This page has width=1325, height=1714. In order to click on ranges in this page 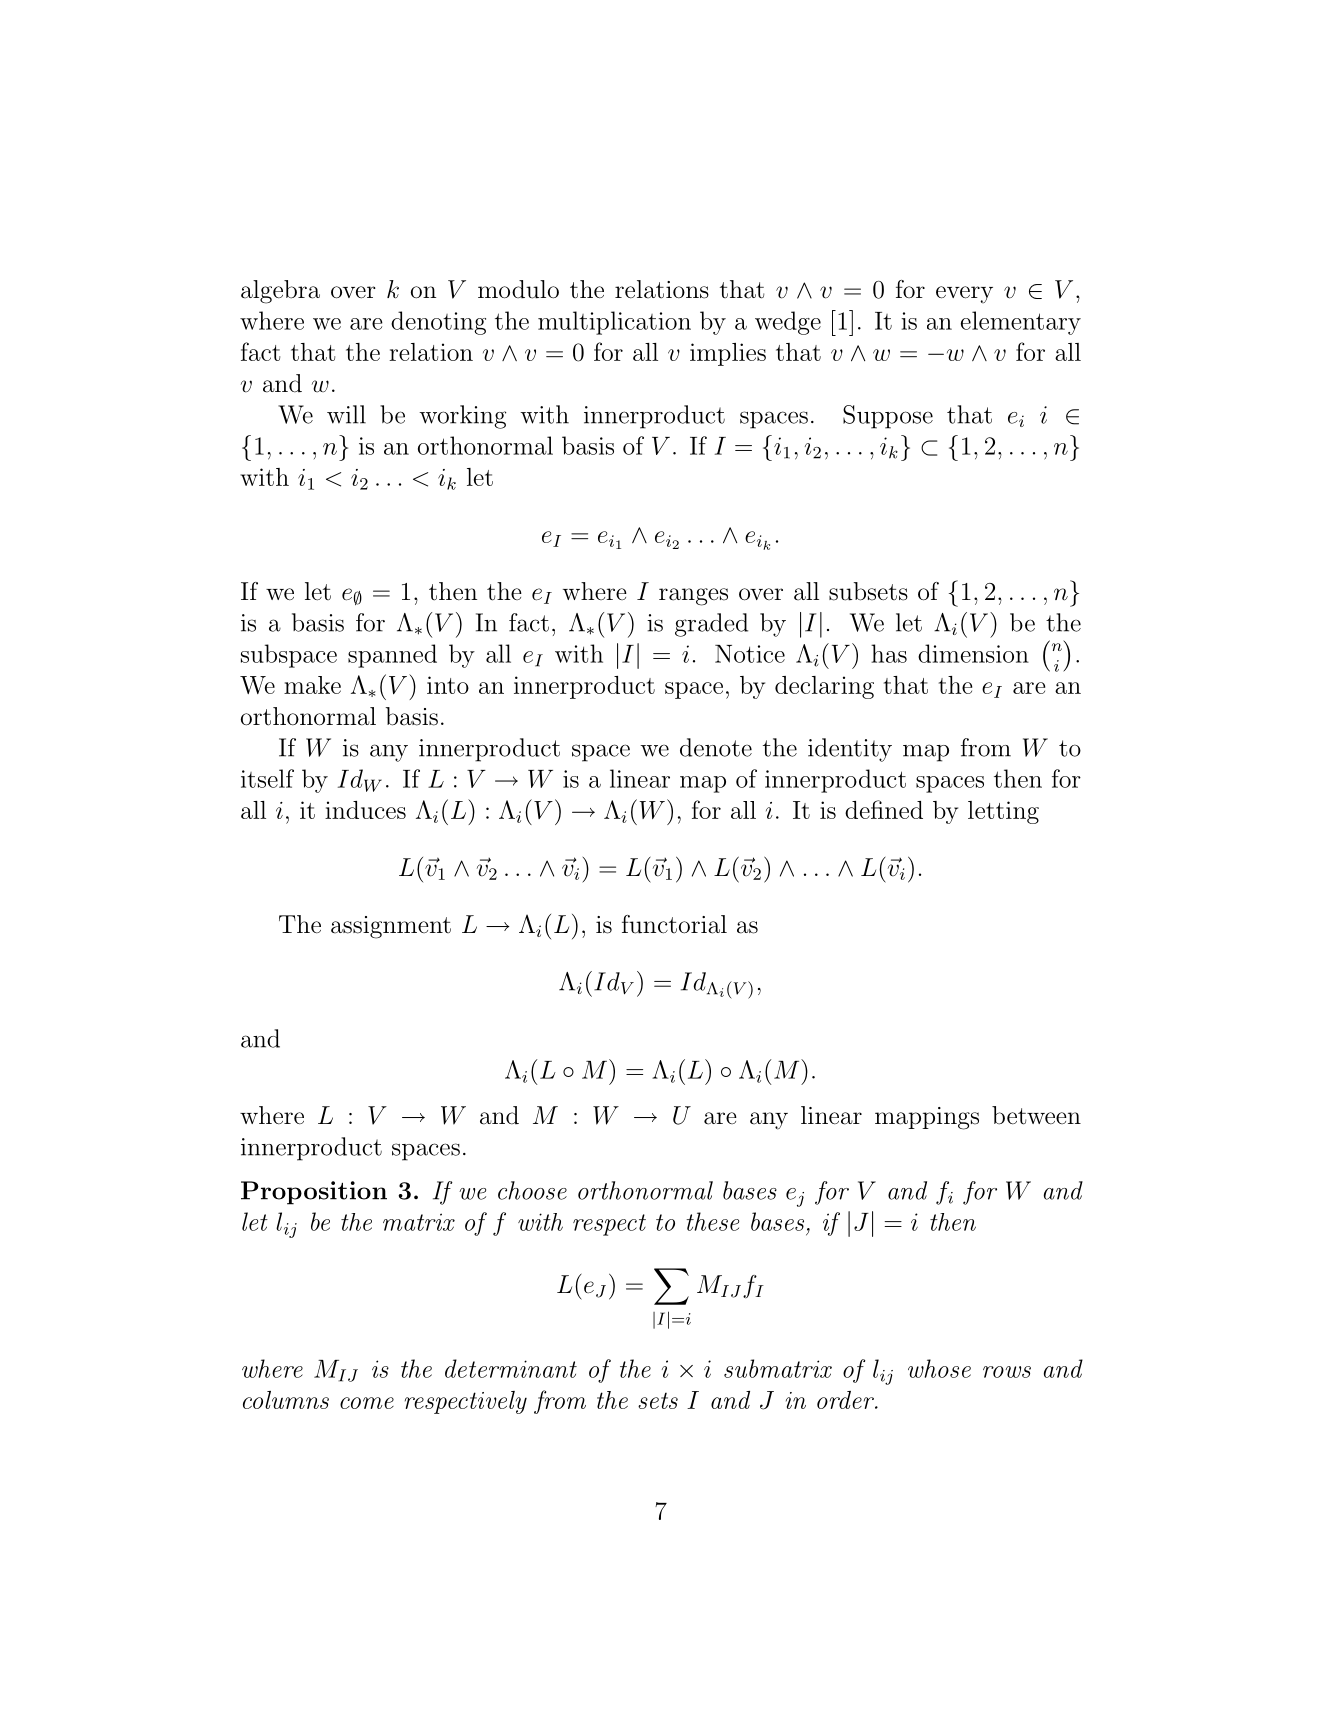, I will do `click(693, 597)`.
